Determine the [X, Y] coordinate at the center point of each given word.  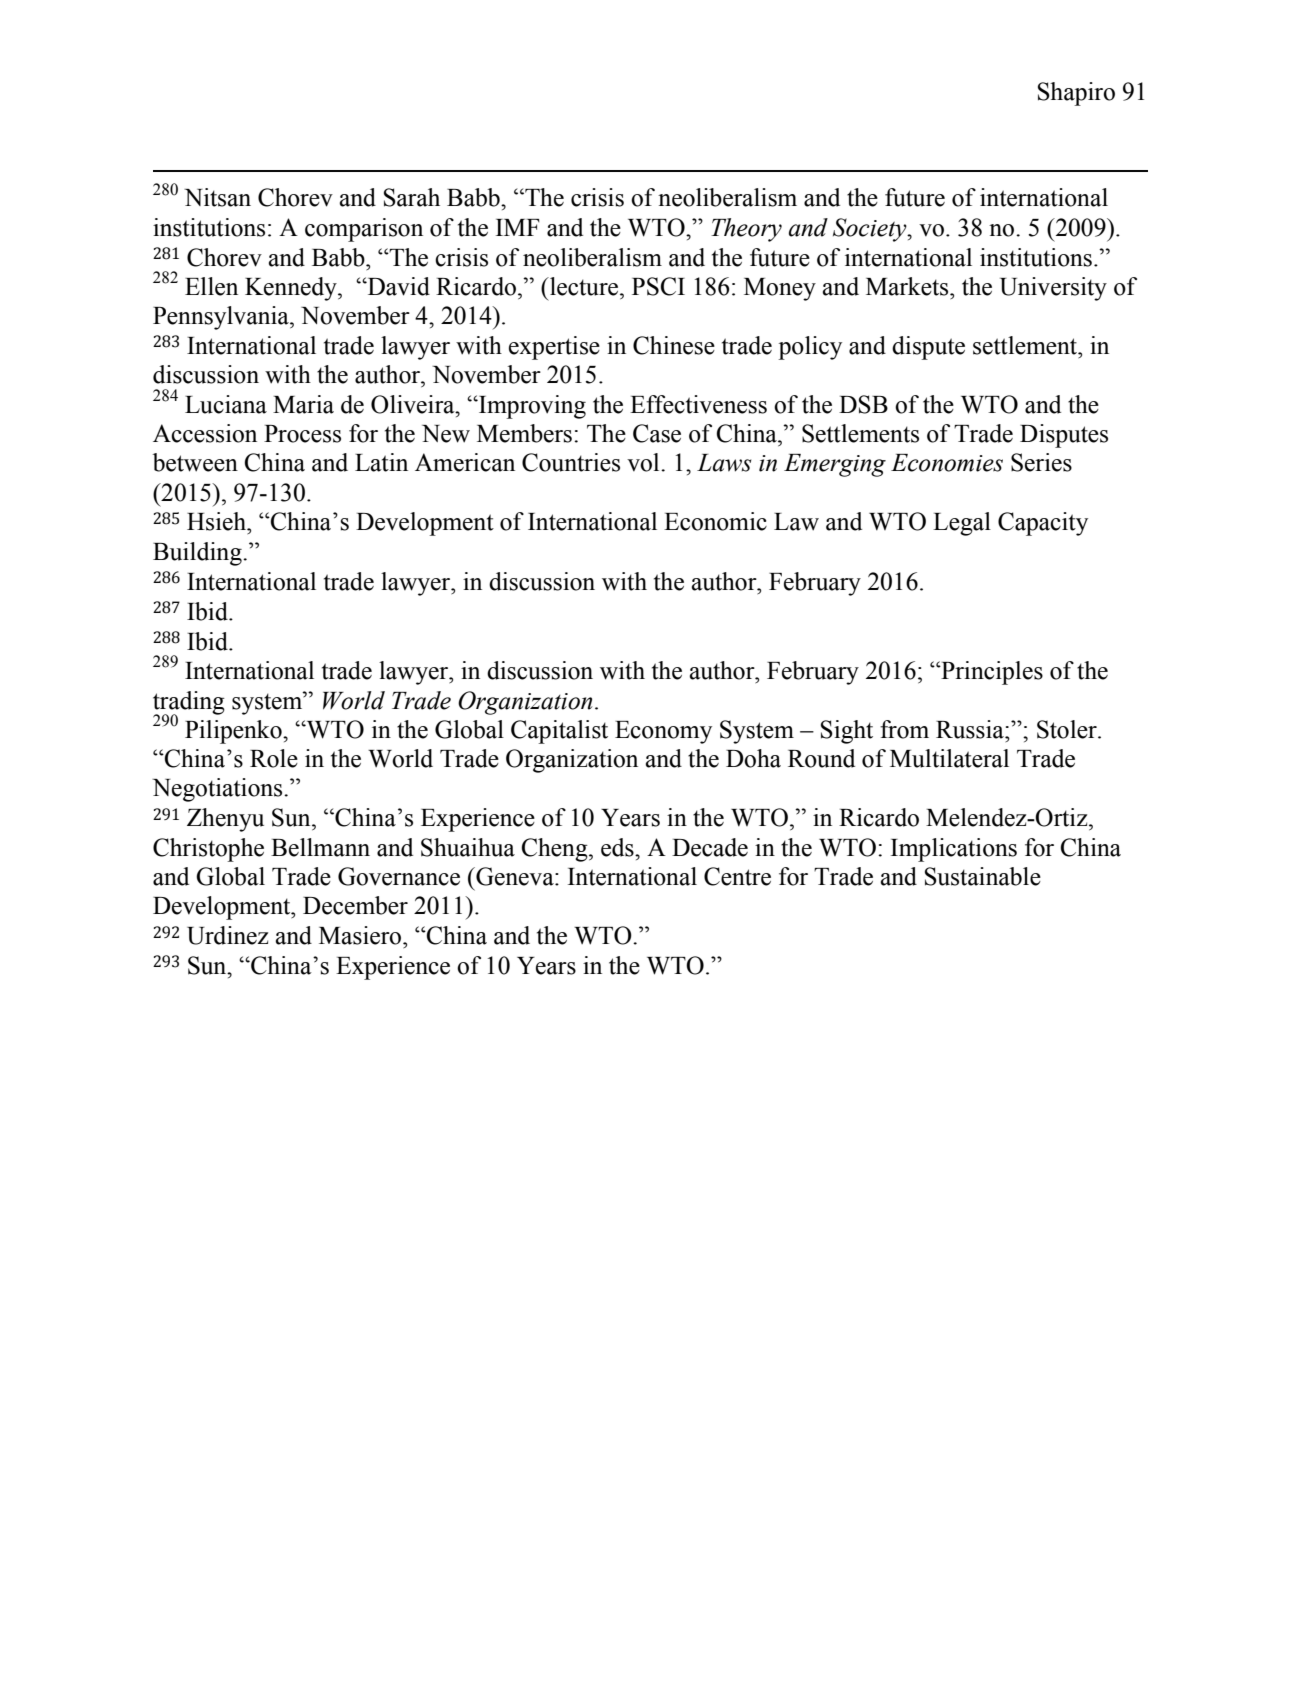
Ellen [211, 286]
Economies [947, 463]
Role [274, 758]
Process [302, 434]
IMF [518, 227]
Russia [971, 729]
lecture [584, 286]
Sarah [412, 197]
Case [657, 433]
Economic [715, 521]
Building [198, 554]
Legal [962, 524]
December [355, 905]
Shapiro [1076, 94]
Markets [908, 286]
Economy [663, 732]
